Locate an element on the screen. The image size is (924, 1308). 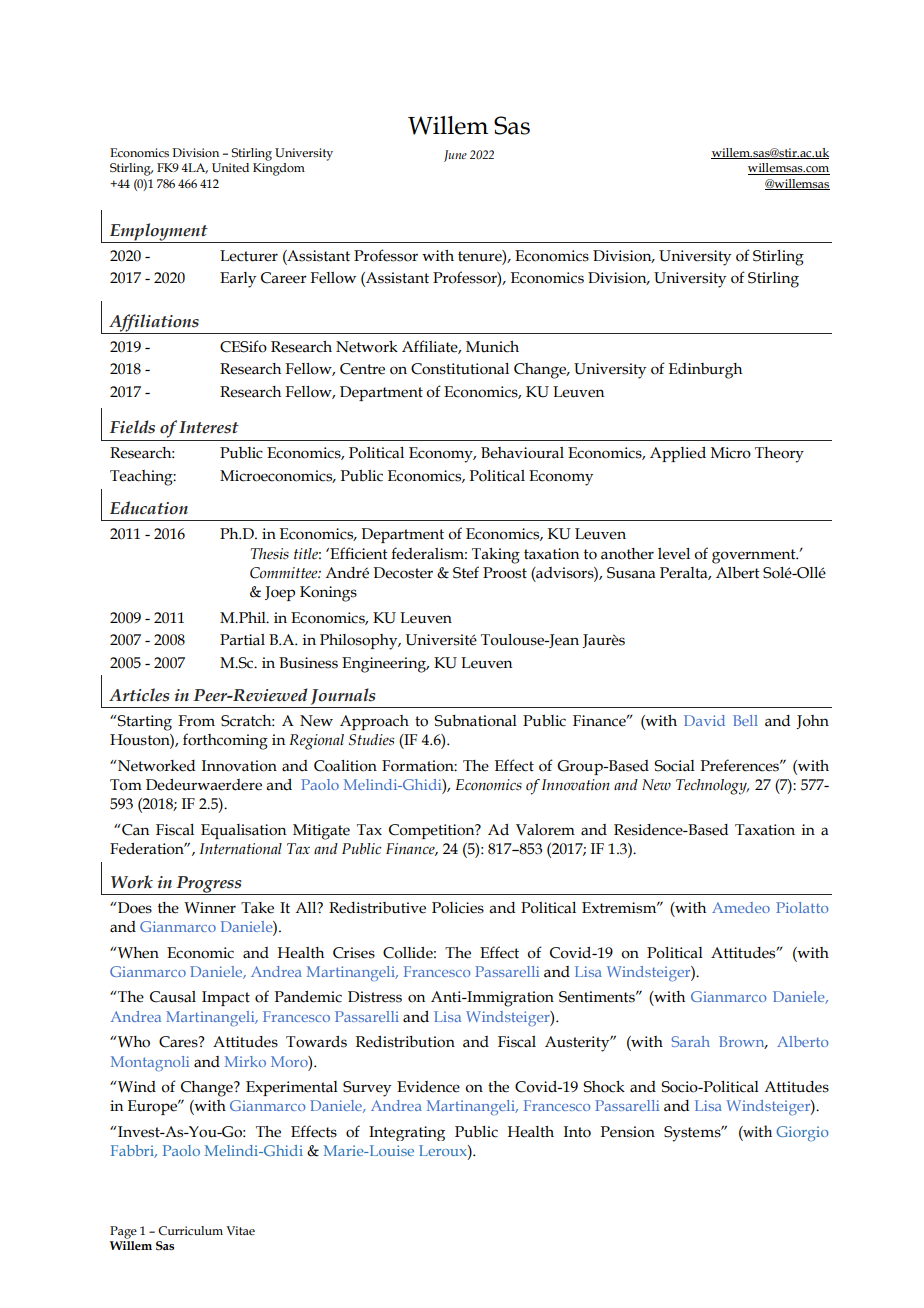
Engineering is located at coordinates (385, 665).
